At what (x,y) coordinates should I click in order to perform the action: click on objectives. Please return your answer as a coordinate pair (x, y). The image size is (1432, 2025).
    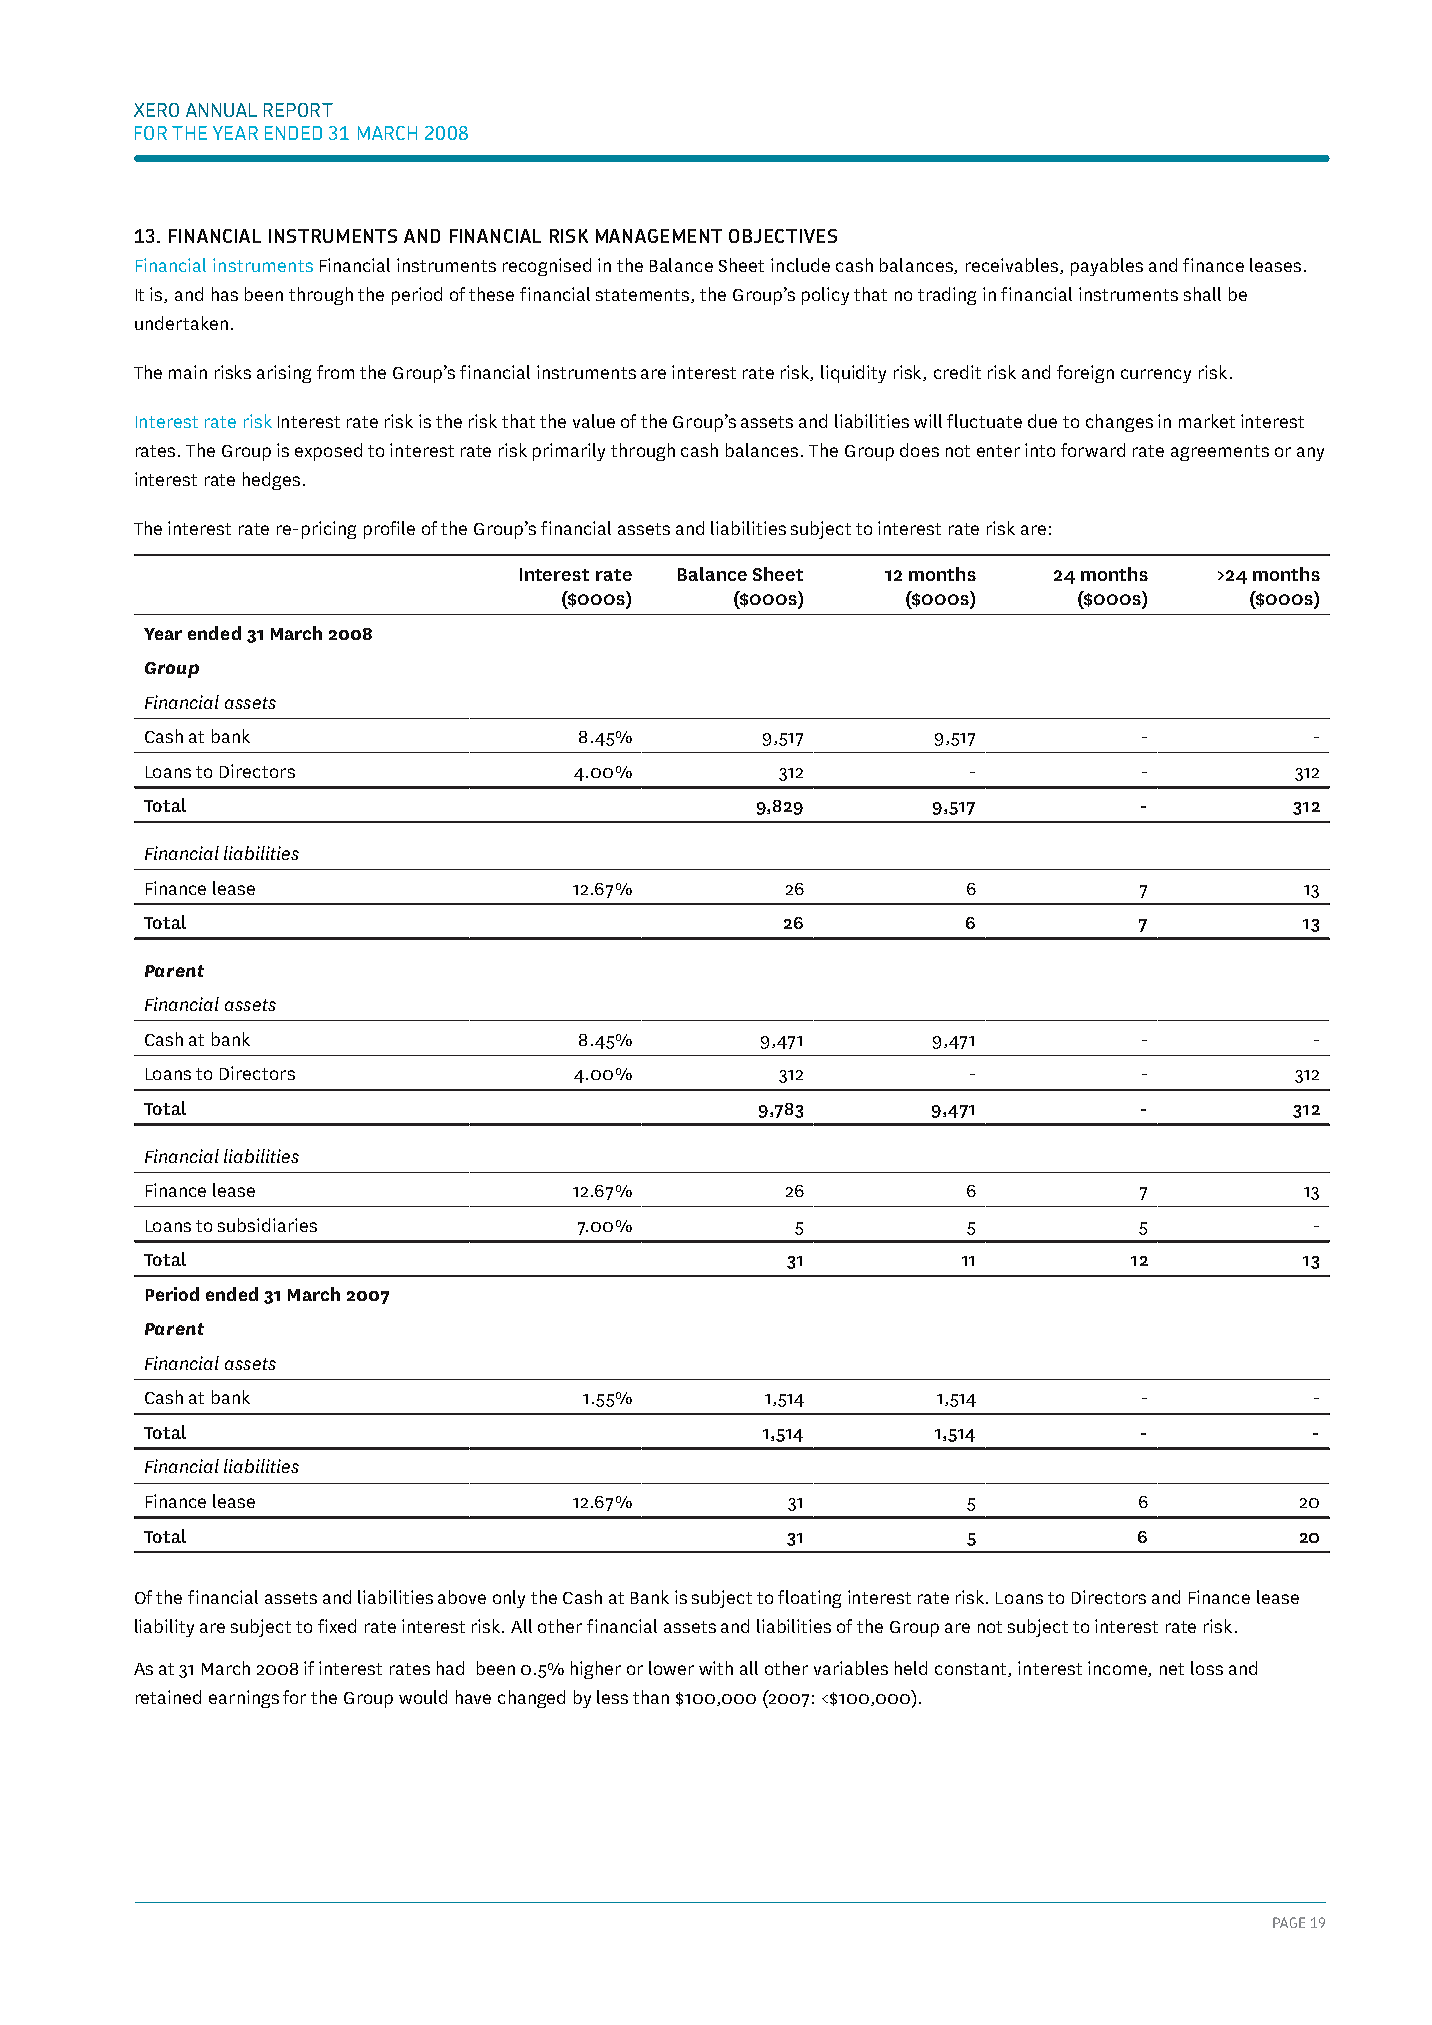
    Looking at the image, I should click on (783, 236).
